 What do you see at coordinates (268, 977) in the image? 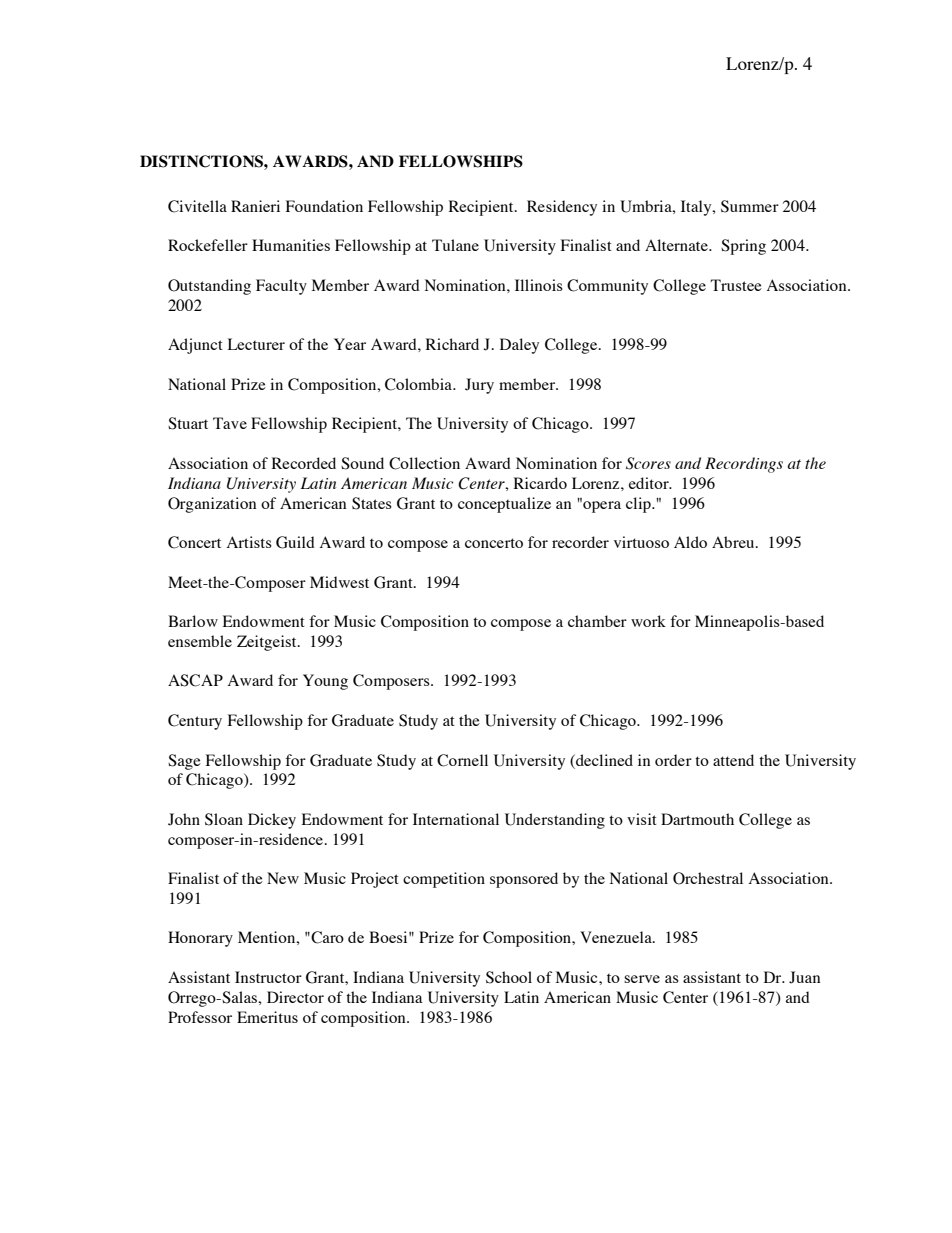
I see `Instructor` at bounding box center [268, 977].
